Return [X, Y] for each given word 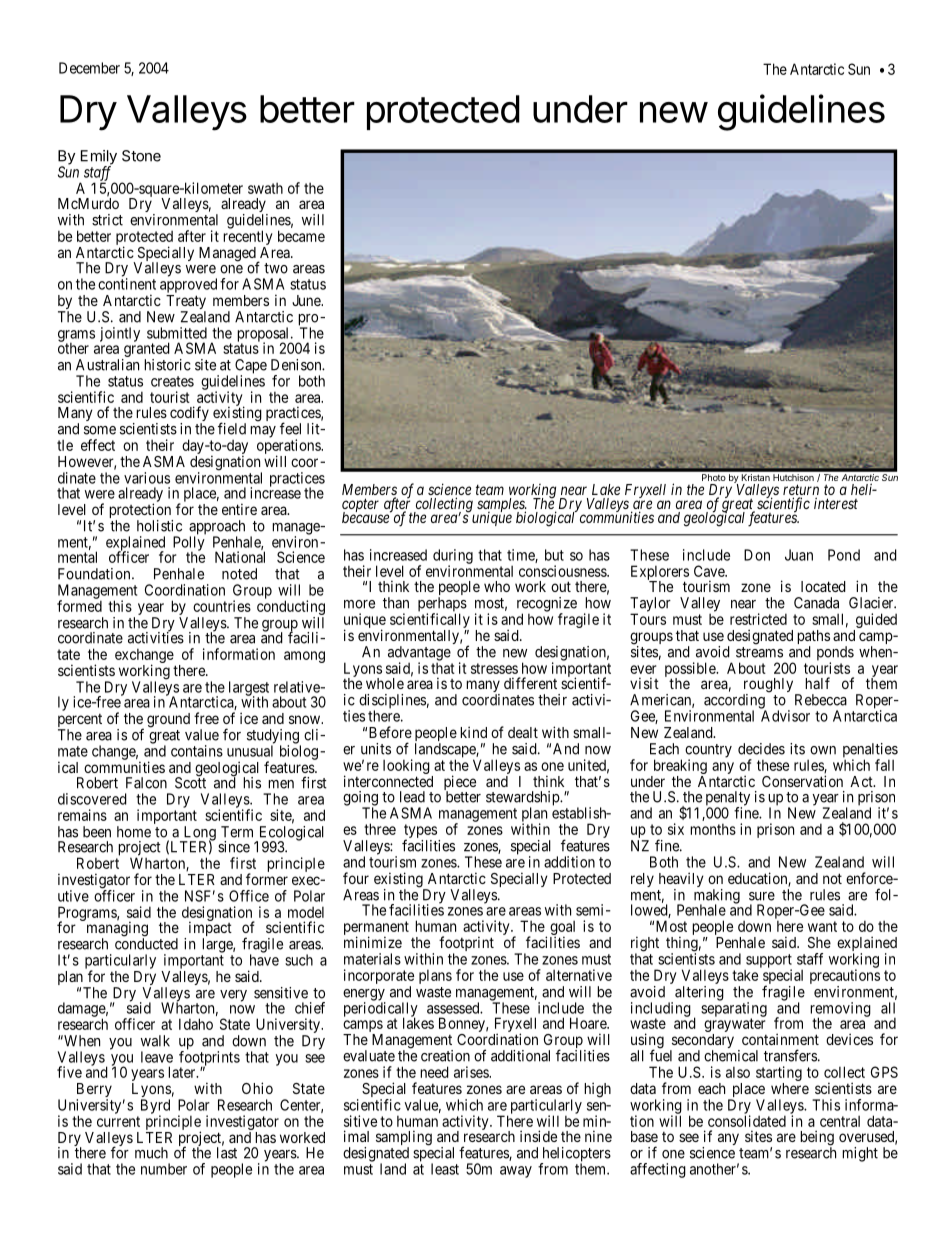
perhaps [442, 605]
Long [198, 834]
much [151, 1153]
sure [762, 896]
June [307, 300]
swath [265, 188]
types [420, 832]
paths [813, 638]
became [301, 236]
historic [167, 365]
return [801, 491]
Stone [141, 156]
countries [222, 606]
